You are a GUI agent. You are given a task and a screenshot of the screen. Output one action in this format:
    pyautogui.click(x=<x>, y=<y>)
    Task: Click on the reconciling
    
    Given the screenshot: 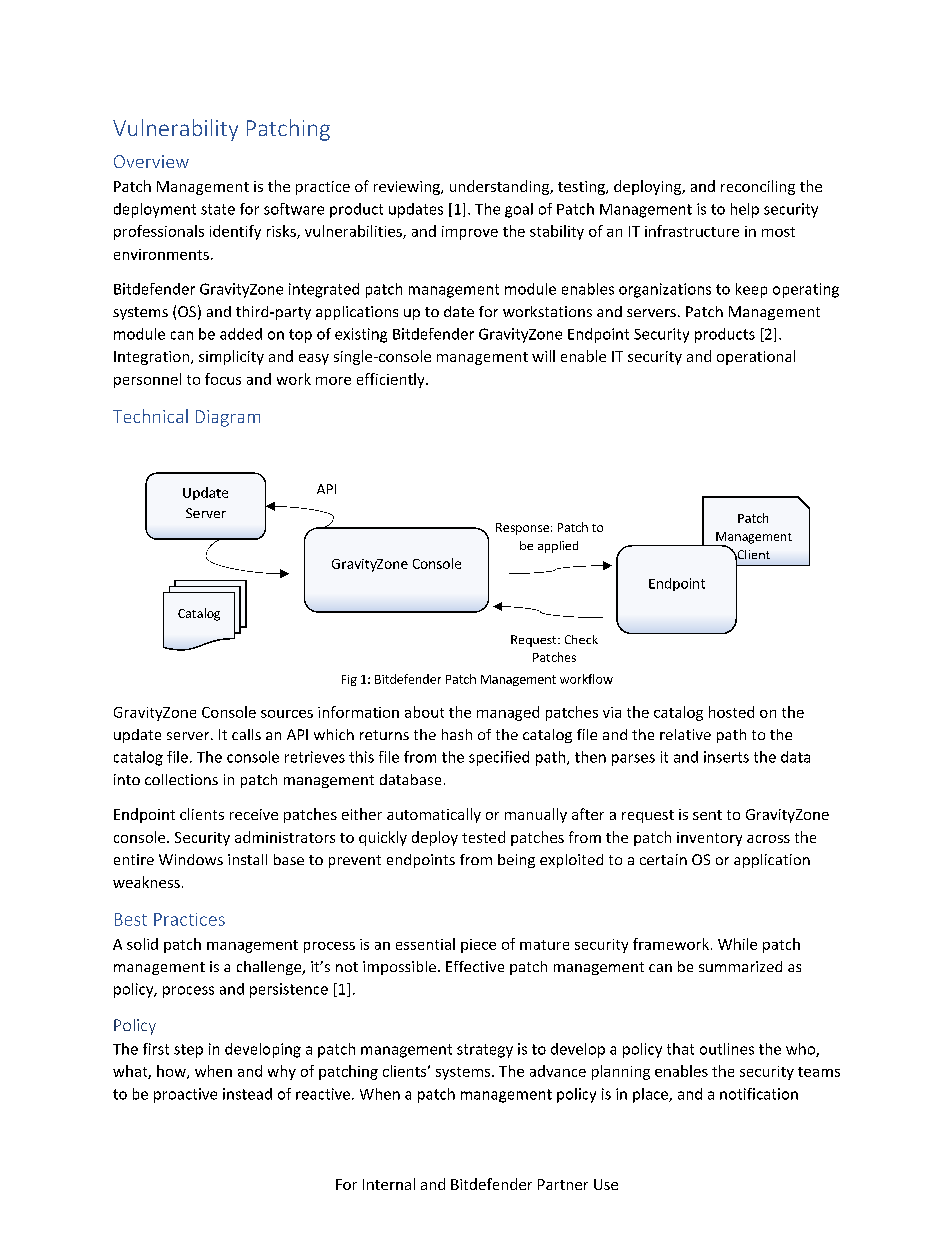 What is the action you would take?
    pyautogui.click(x=758, y=187)
